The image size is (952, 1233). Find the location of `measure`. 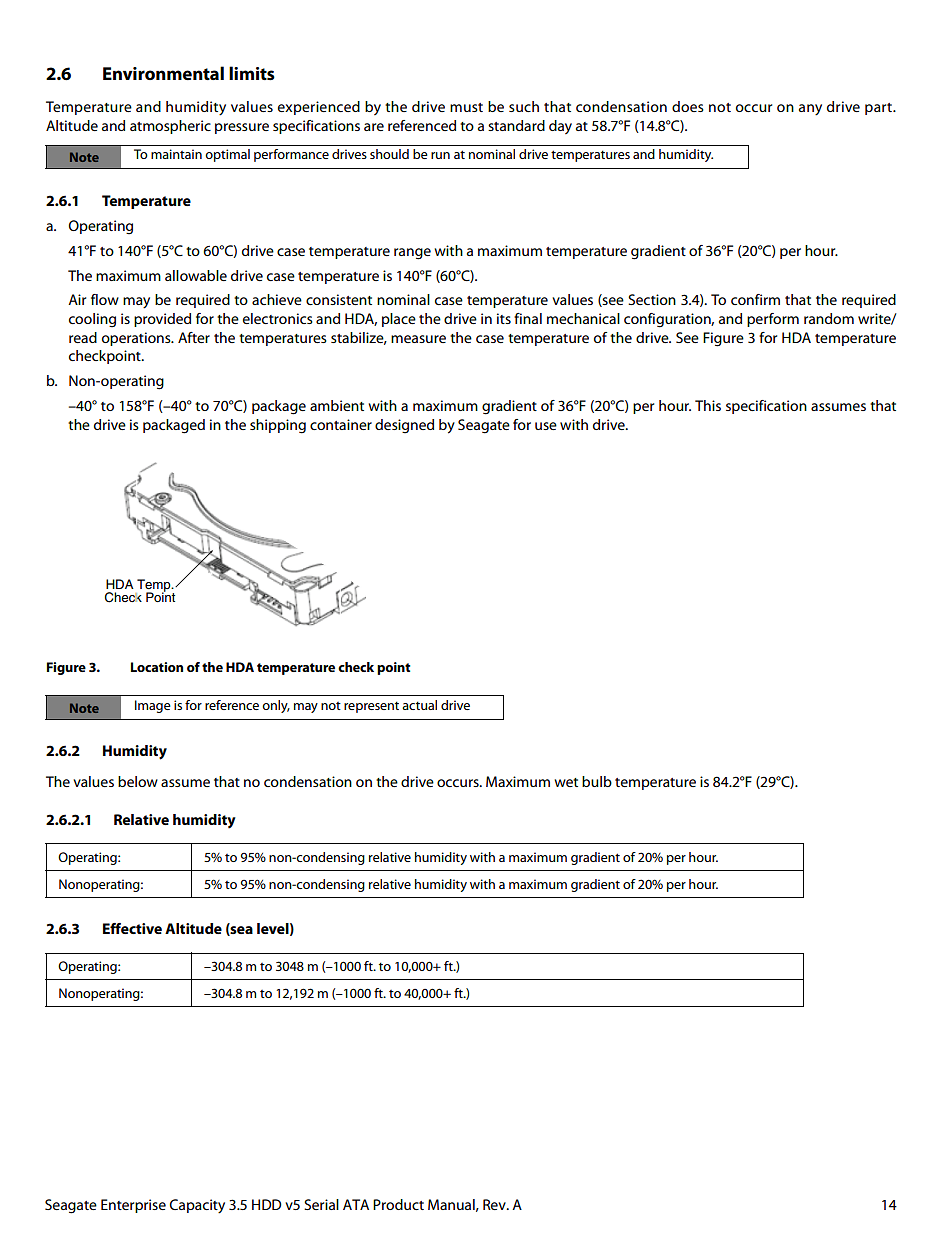

measure is located at coordinates (418, 339).
